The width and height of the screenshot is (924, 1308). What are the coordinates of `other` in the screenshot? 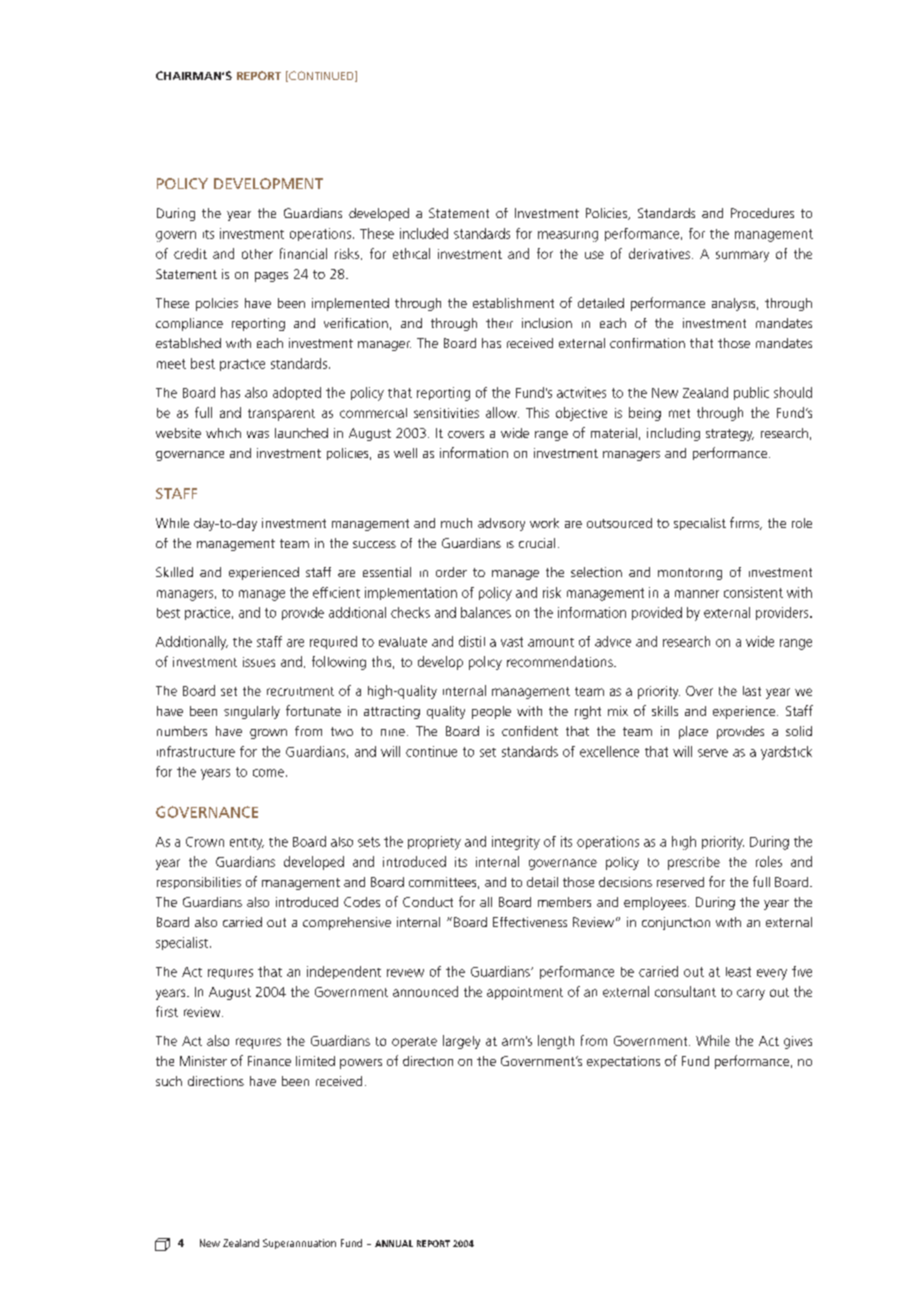 It's located at (257, 254).
